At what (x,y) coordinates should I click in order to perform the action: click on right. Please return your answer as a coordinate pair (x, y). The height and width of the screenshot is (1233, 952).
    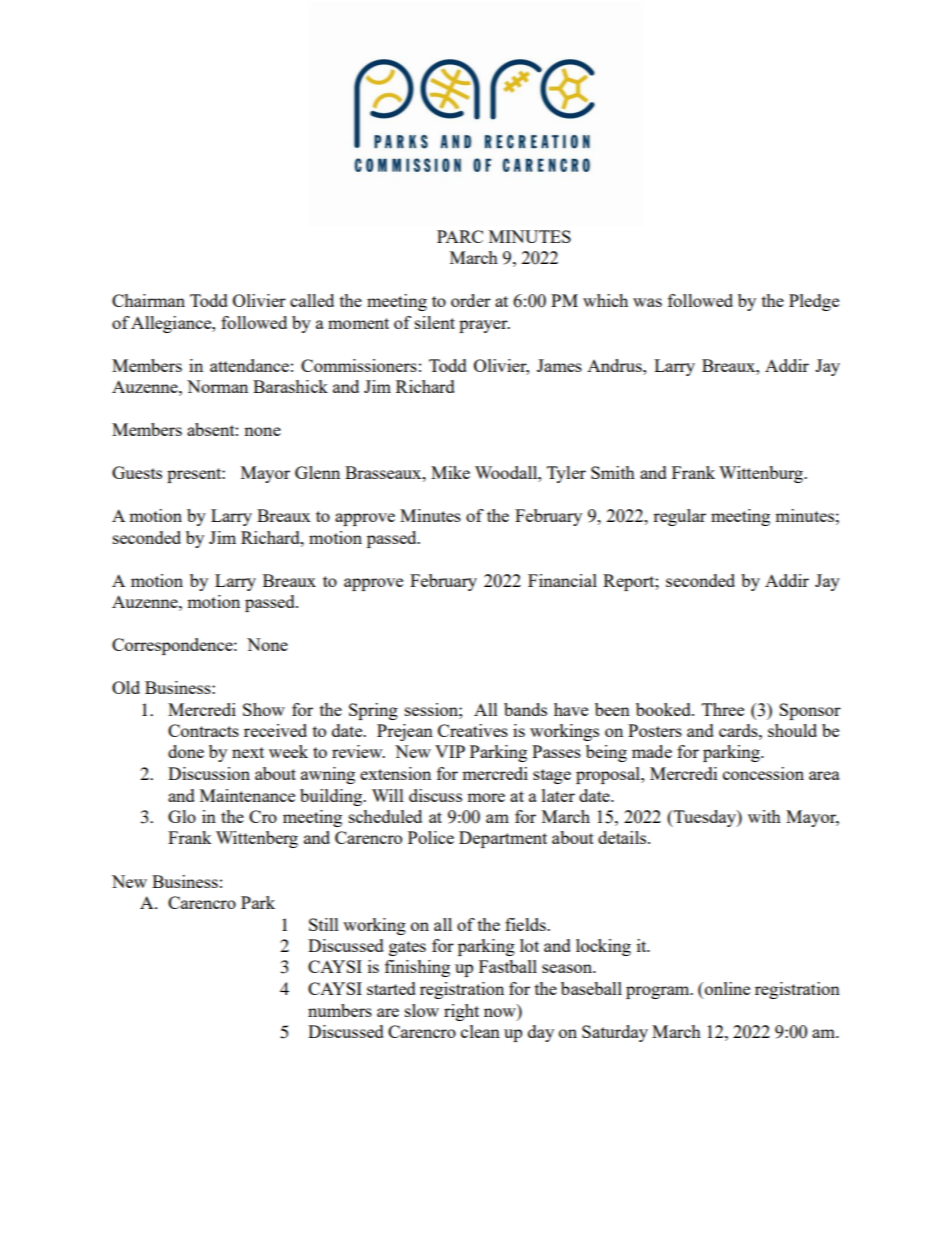
    Looking at the image, I should click on (461, 1012).
